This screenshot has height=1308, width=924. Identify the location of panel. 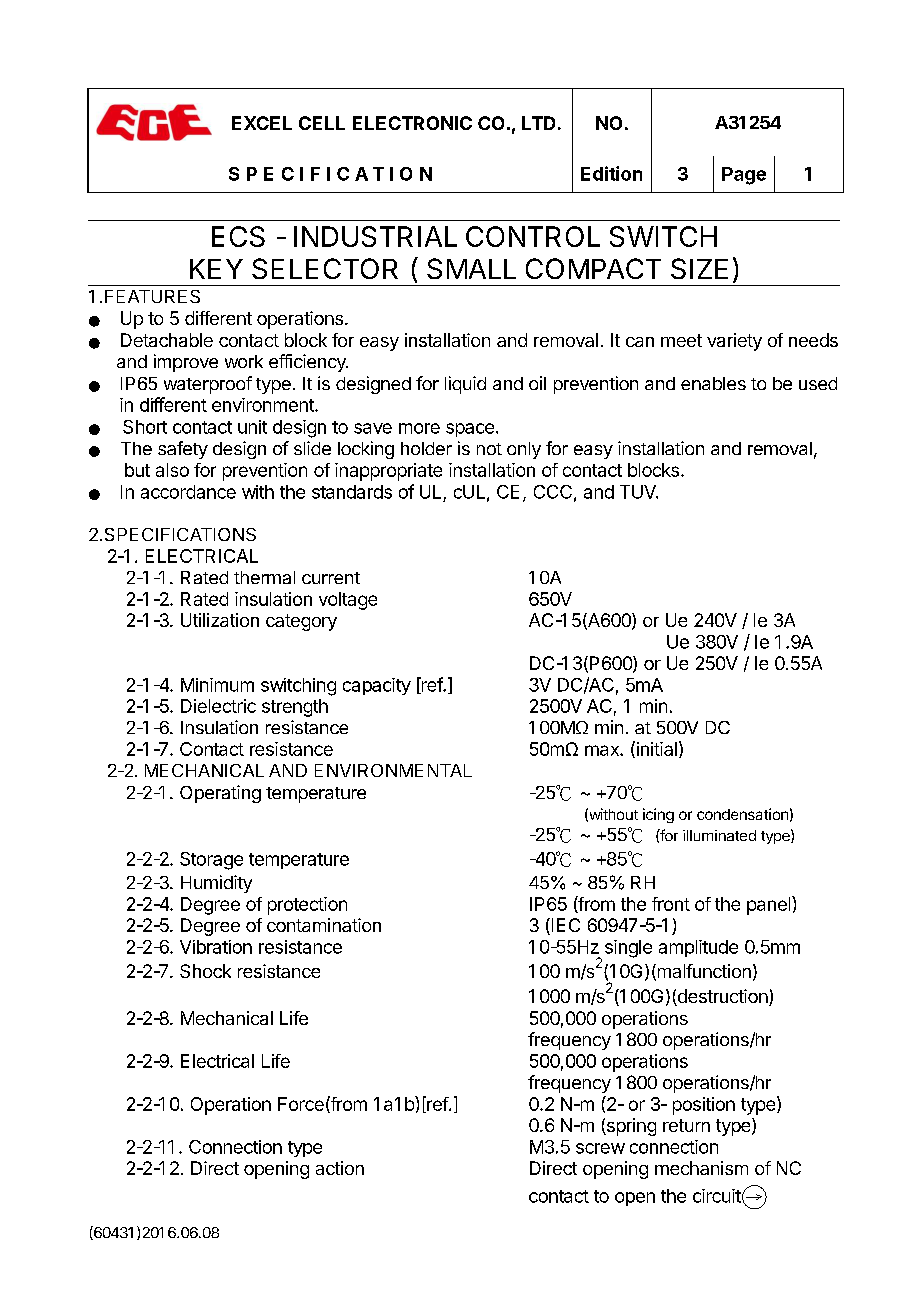
(770, 905).
